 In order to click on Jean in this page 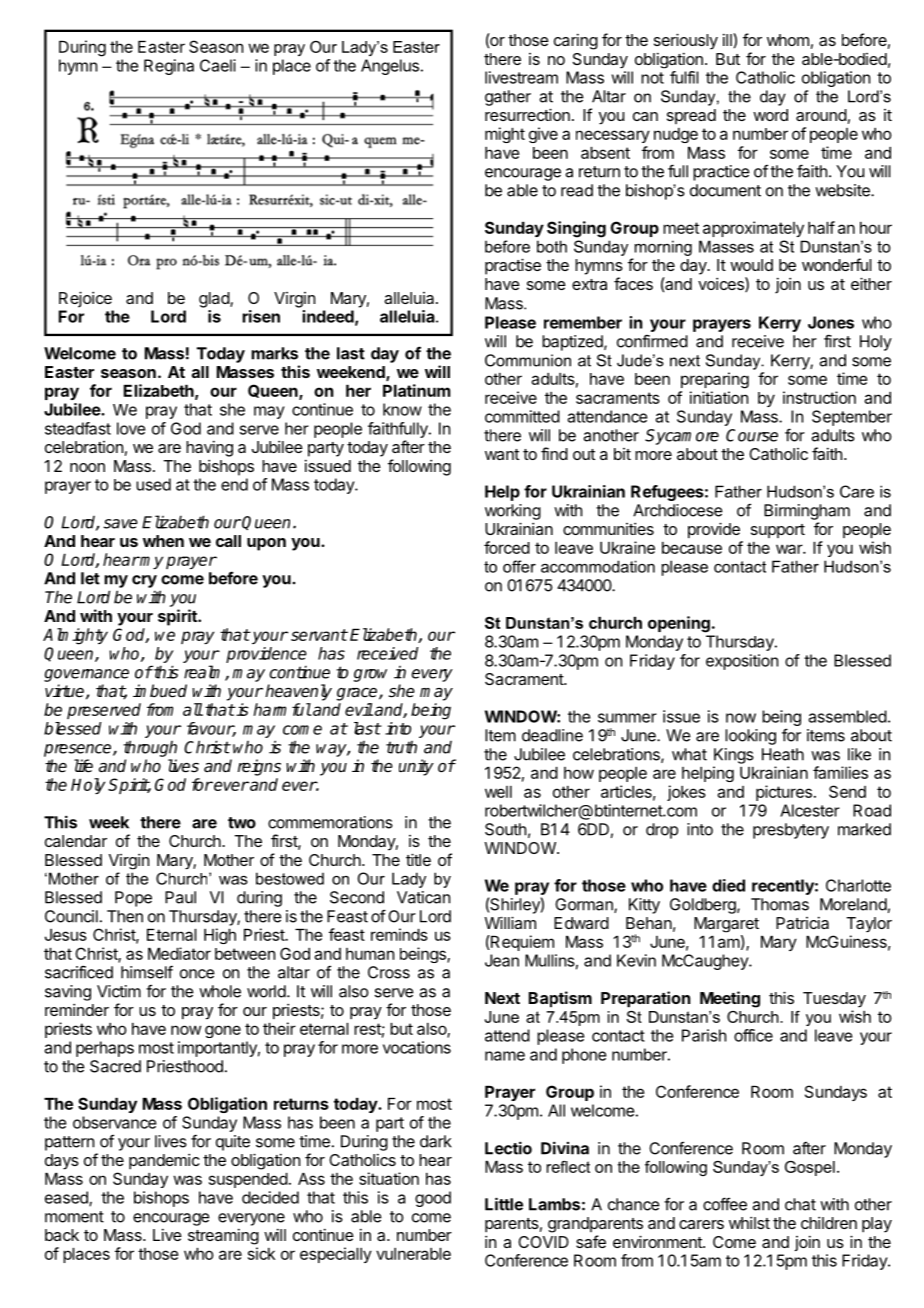, I will do `click(502, 960)`.
